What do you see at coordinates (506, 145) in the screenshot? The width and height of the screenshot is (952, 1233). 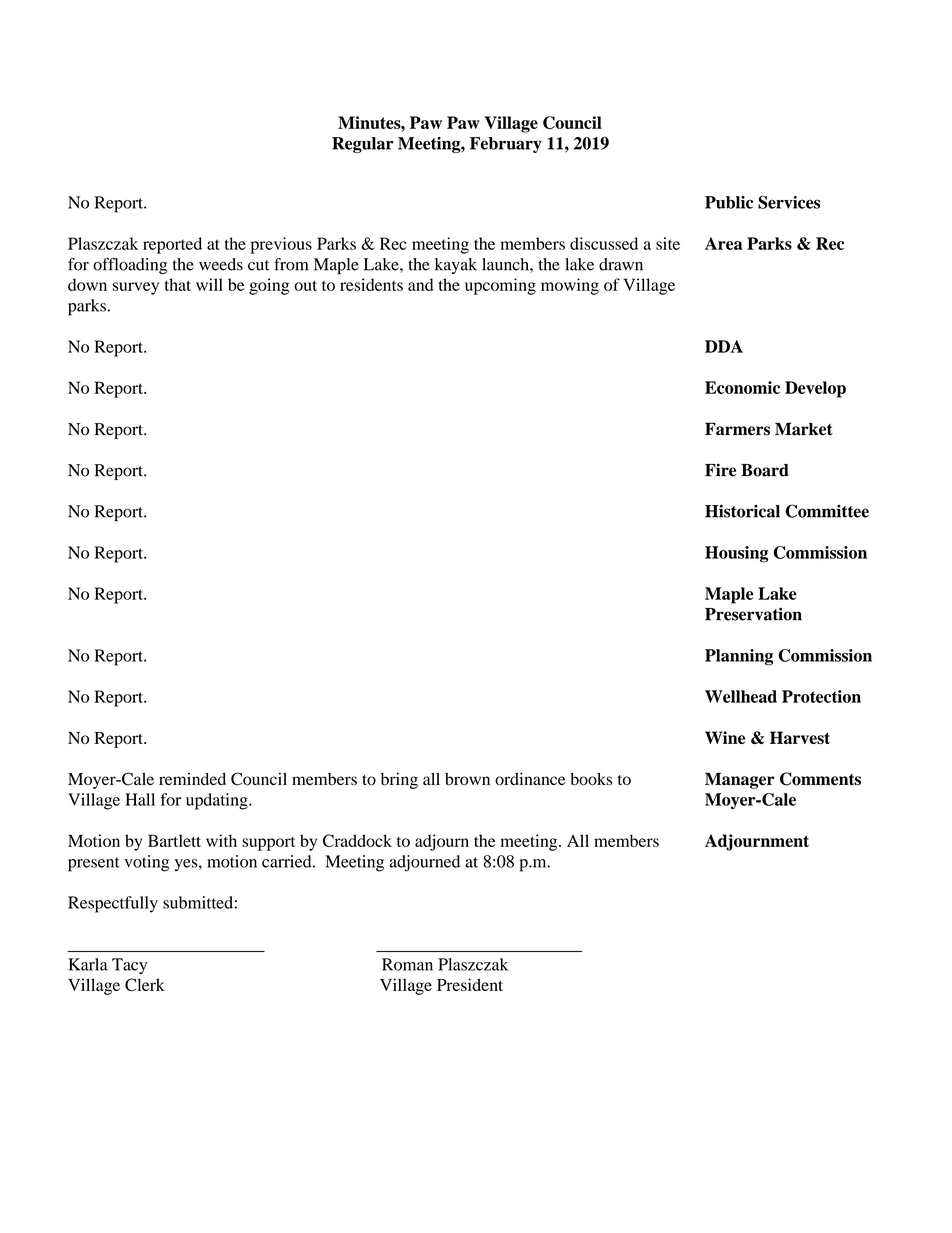 I see `February` at bounding box center [506, 145].
